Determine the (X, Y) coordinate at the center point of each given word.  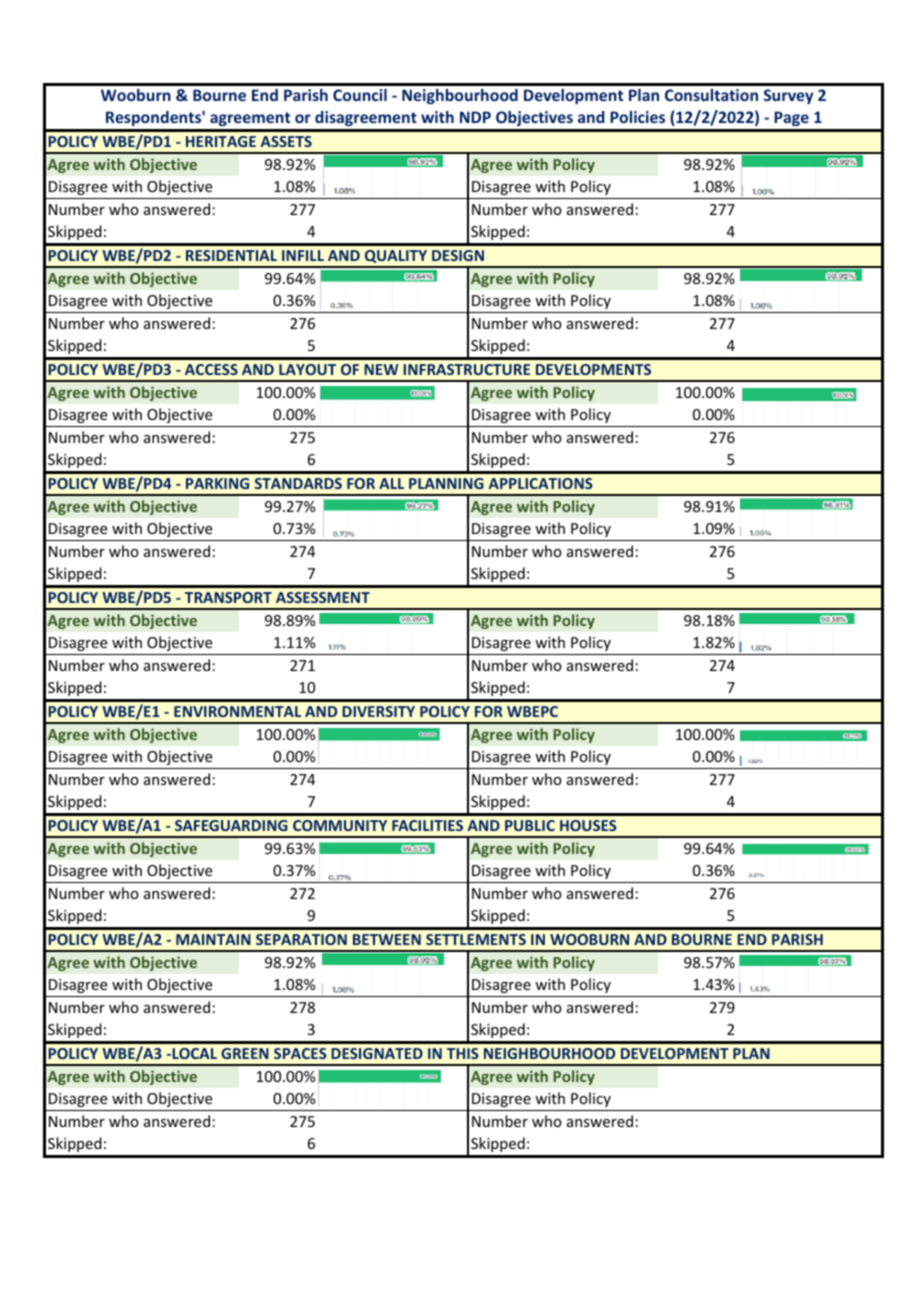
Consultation (711, 95)
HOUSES (588, 825)
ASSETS (286, 141)
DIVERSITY (378, 711)
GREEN (245, 1053)
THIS (463, 1053)
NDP (475, 117)
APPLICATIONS (541, 483)
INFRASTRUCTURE (466, 369)
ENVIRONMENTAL (237, 711)
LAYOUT (307, 369)
